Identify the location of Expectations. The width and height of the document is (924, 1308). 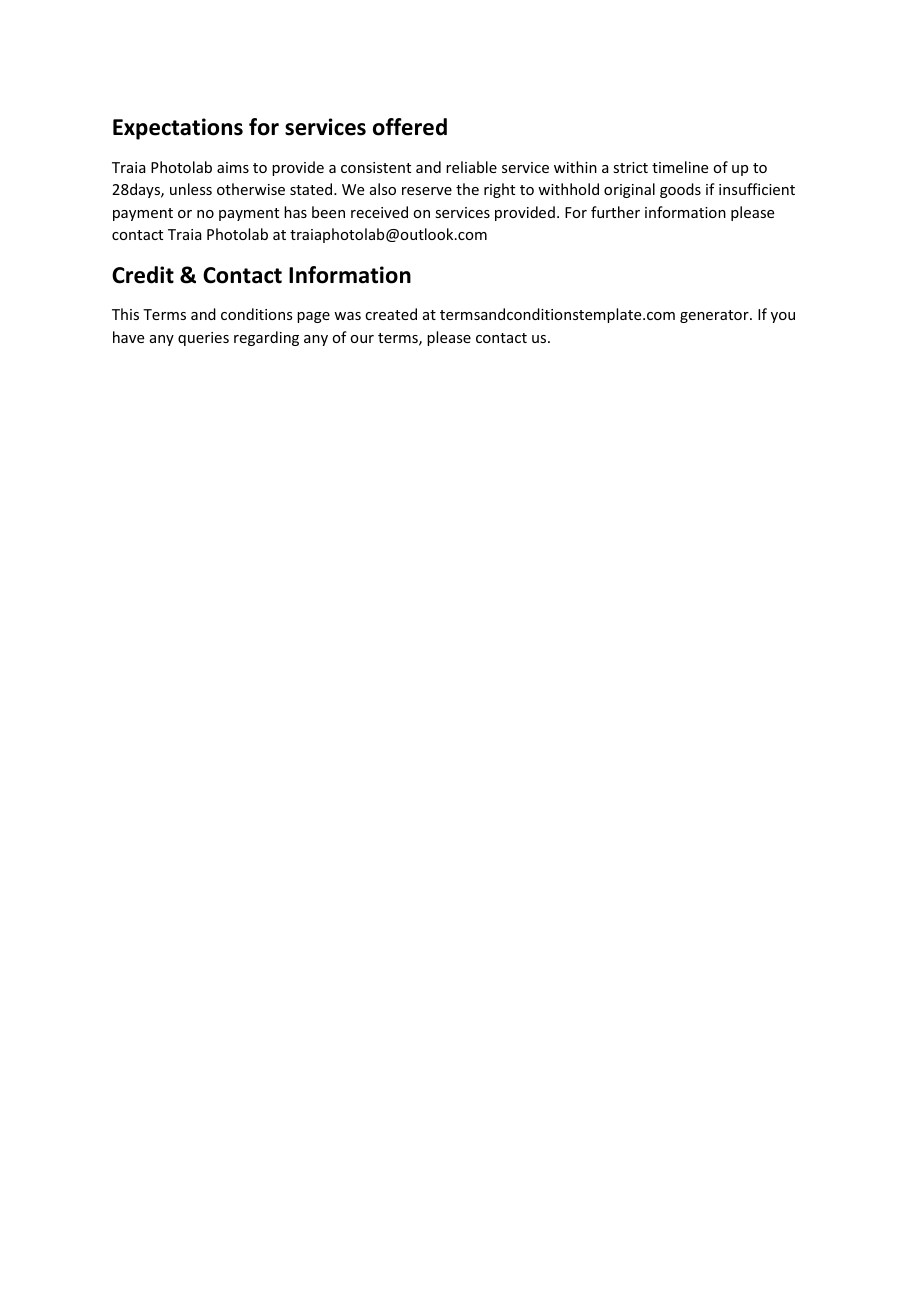
(178, 129).
